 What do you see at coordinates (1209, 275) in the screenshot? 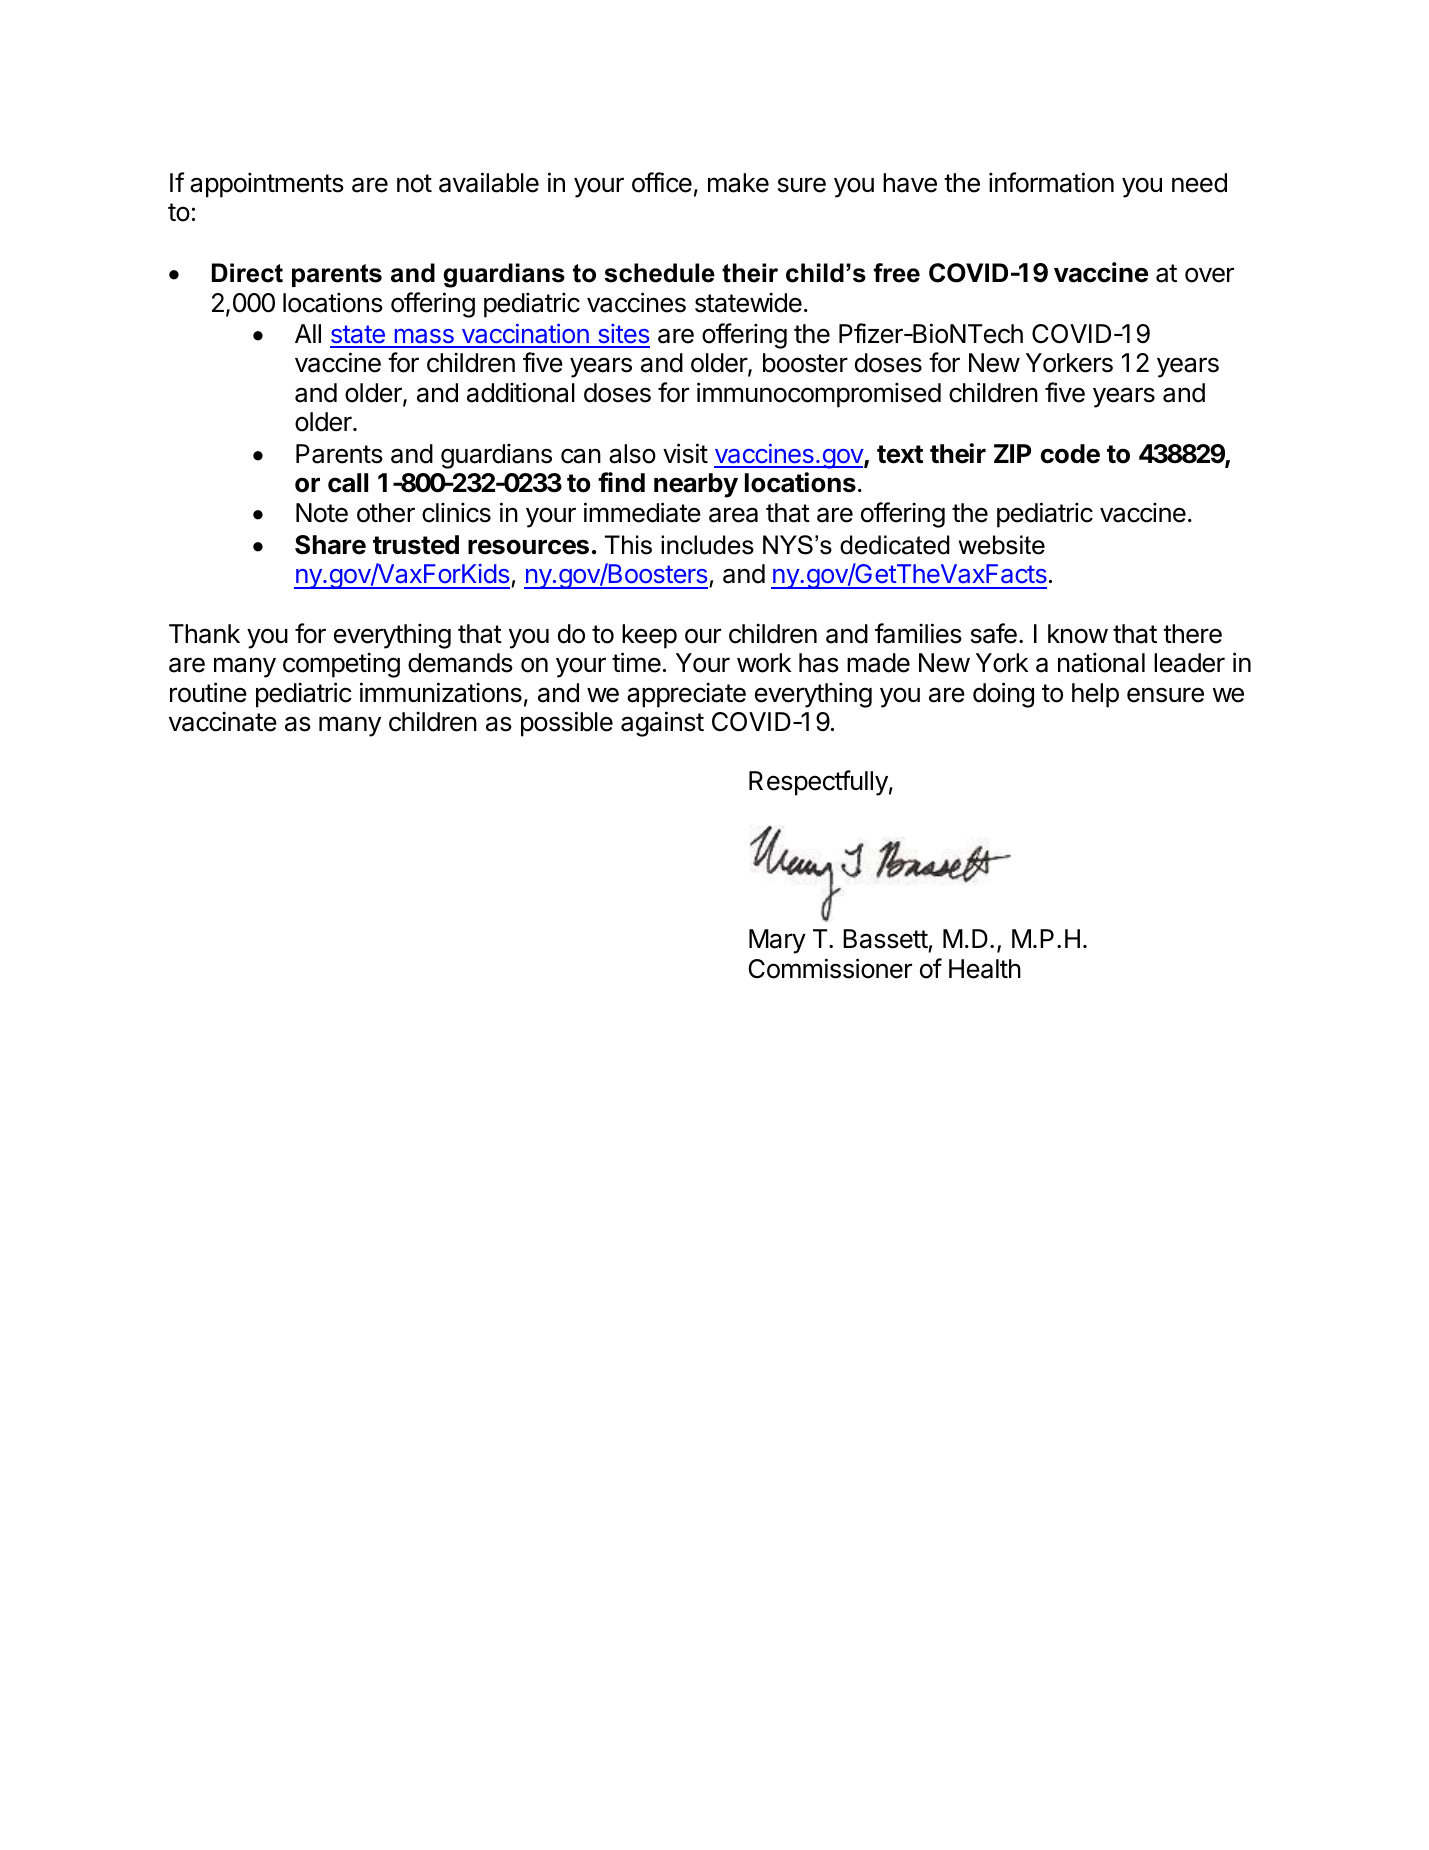
I see `over` at bounding box center [1209, 275].
